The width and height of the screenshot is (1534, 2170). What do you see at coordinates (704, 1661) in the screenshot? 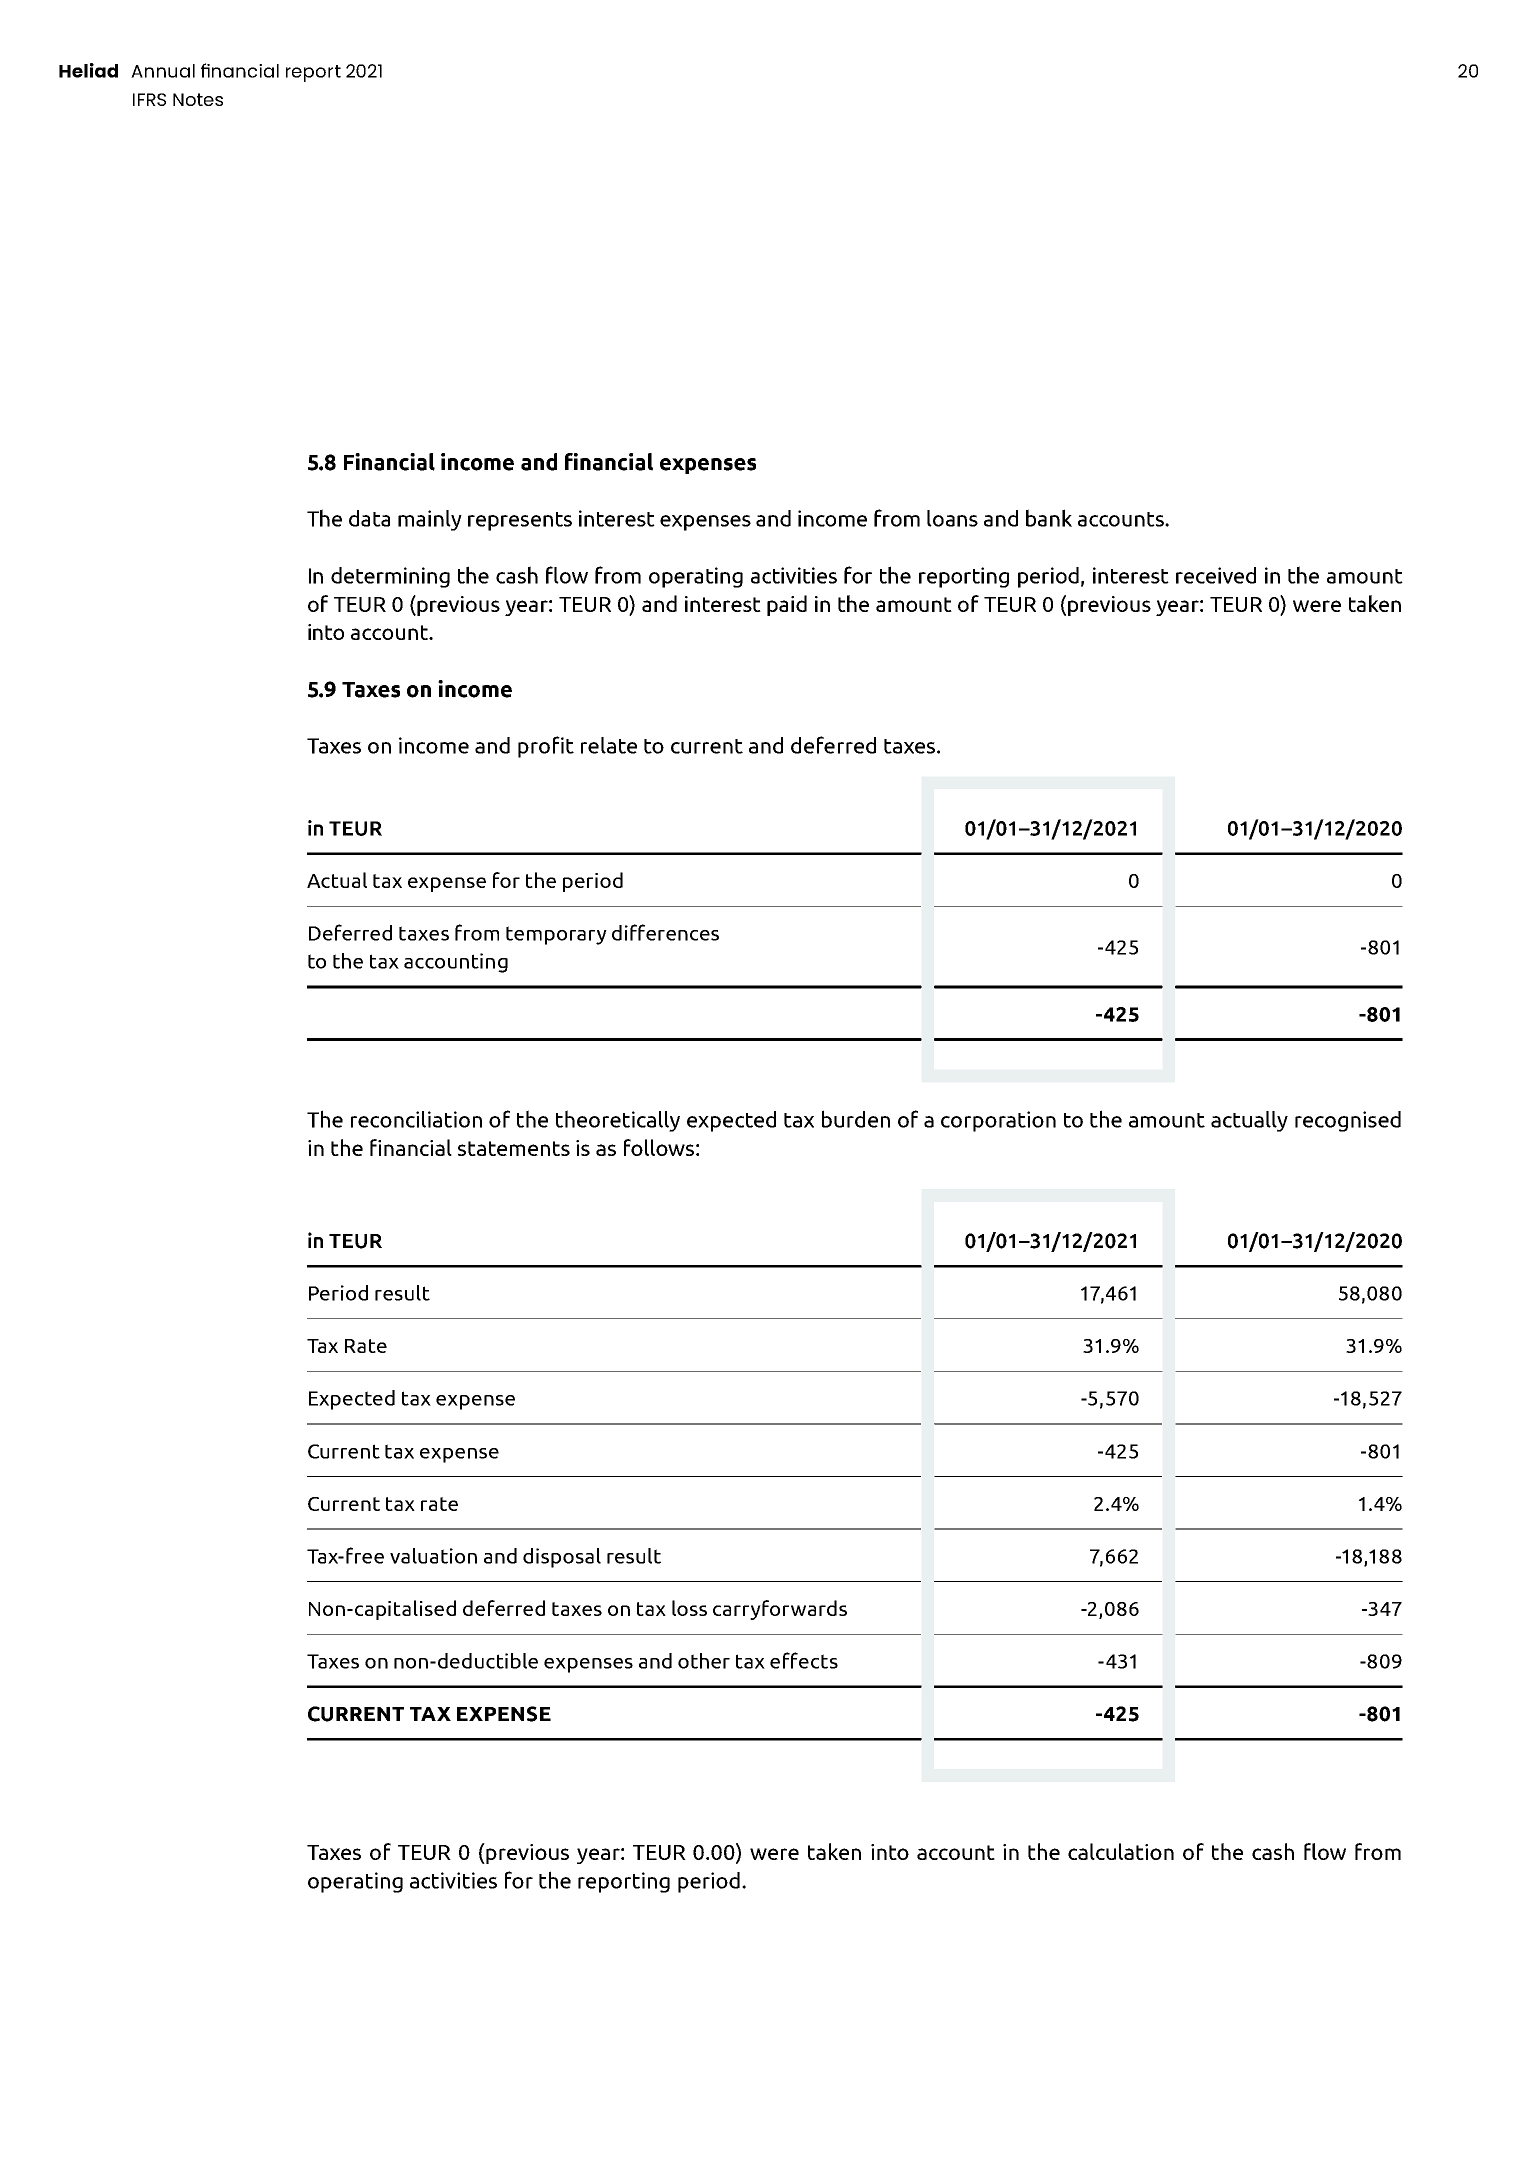
I see `other` at bounding box center [704, 1661].
